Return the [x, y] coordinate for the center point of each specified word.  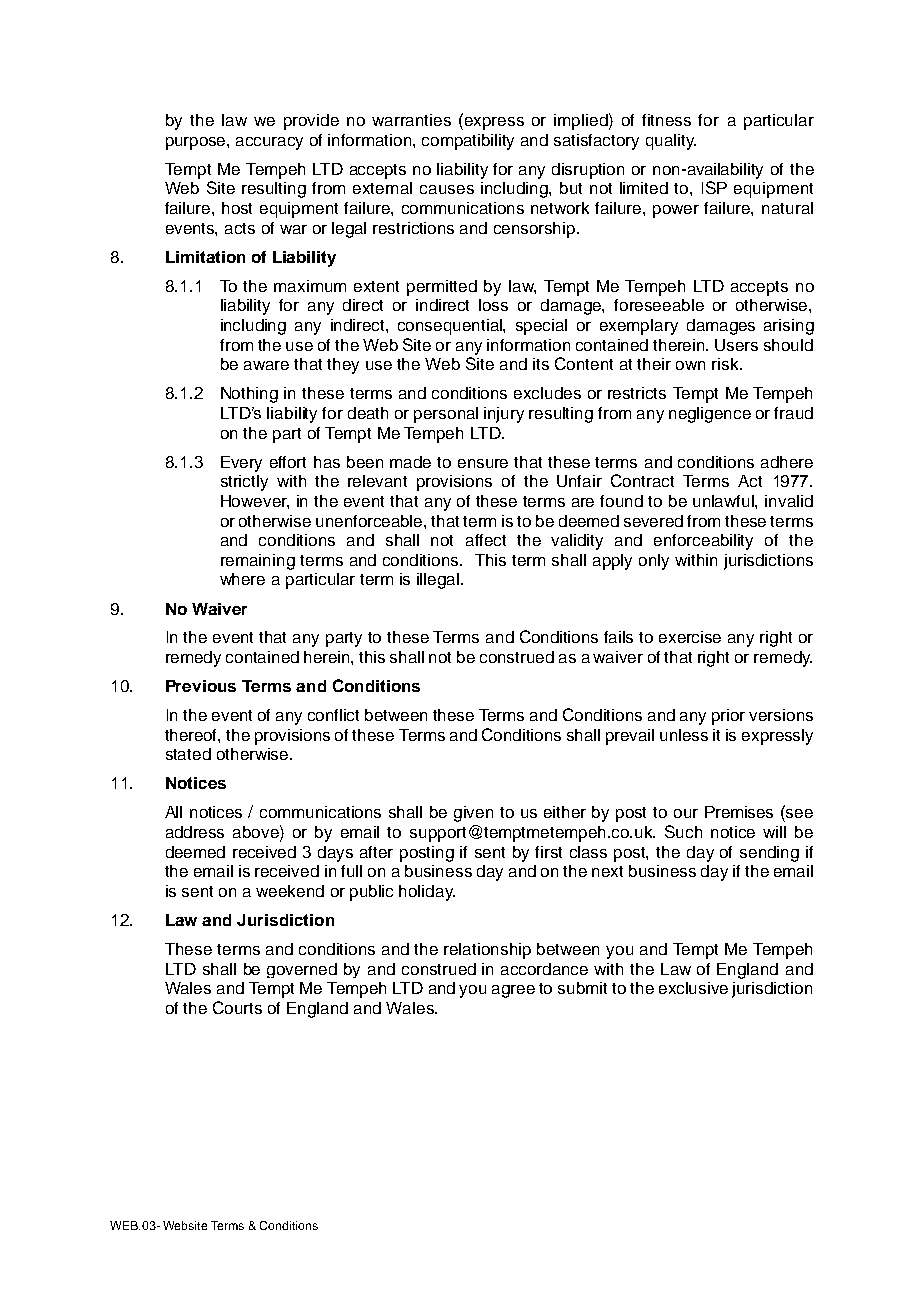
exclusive [693, 988]
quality [671, 142]
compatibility [468, 142]
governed [302, 970]
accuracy [269, 143]
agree [513, 991]
